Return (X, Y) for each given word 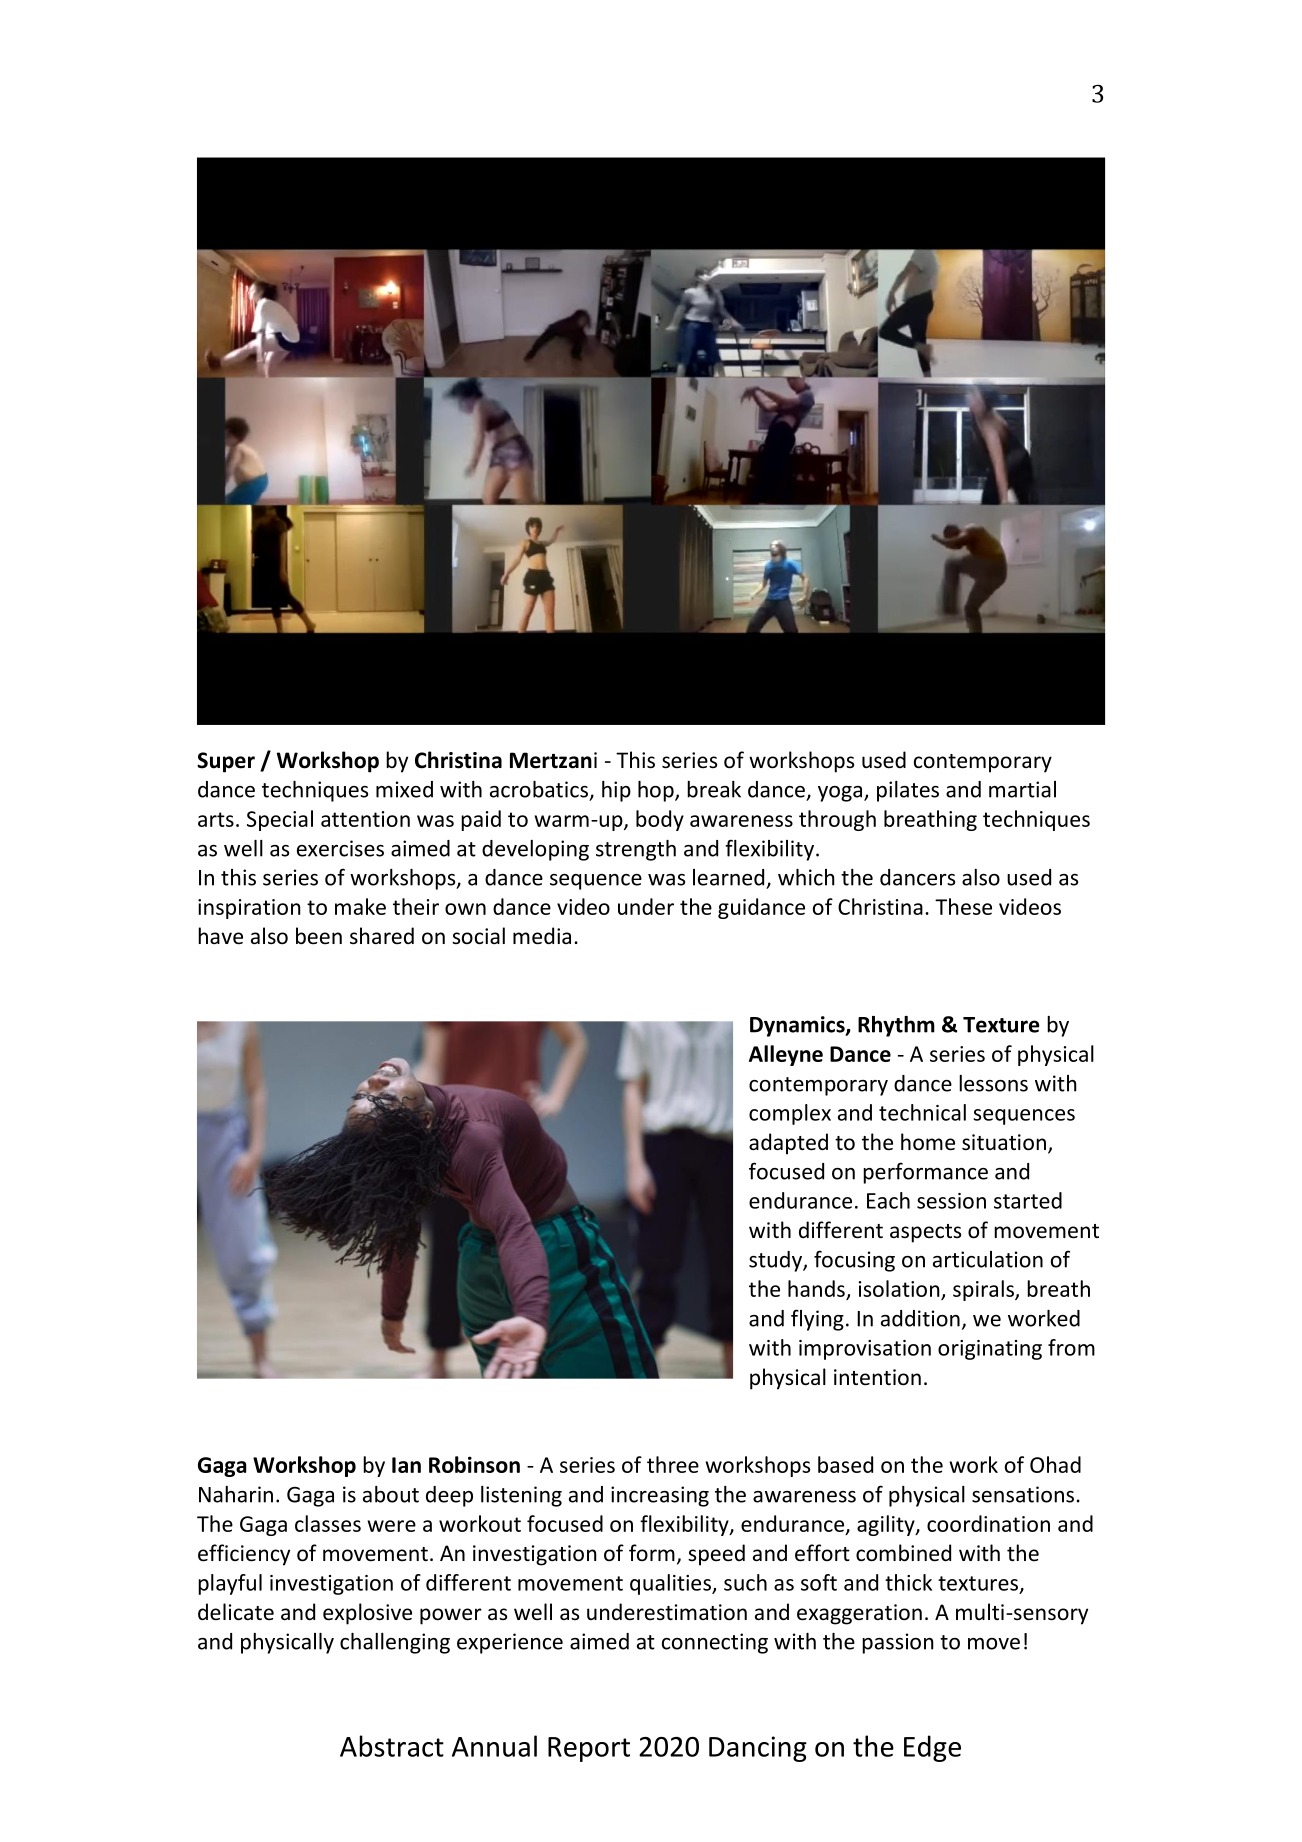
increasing (660, 1496)
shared (382, 936)
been (319, 936)
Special (280, 820)
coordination (988, 1523)
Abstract (392, 1746)
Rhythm (896, 1026)
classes (328, 1523)
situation (1004, 1142)
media (542, 936)
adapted (788, 1144)
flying (817, 1320)
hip (616, 791)
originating (990, 1350)
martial (1022, 789)
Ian (406, 1465)
